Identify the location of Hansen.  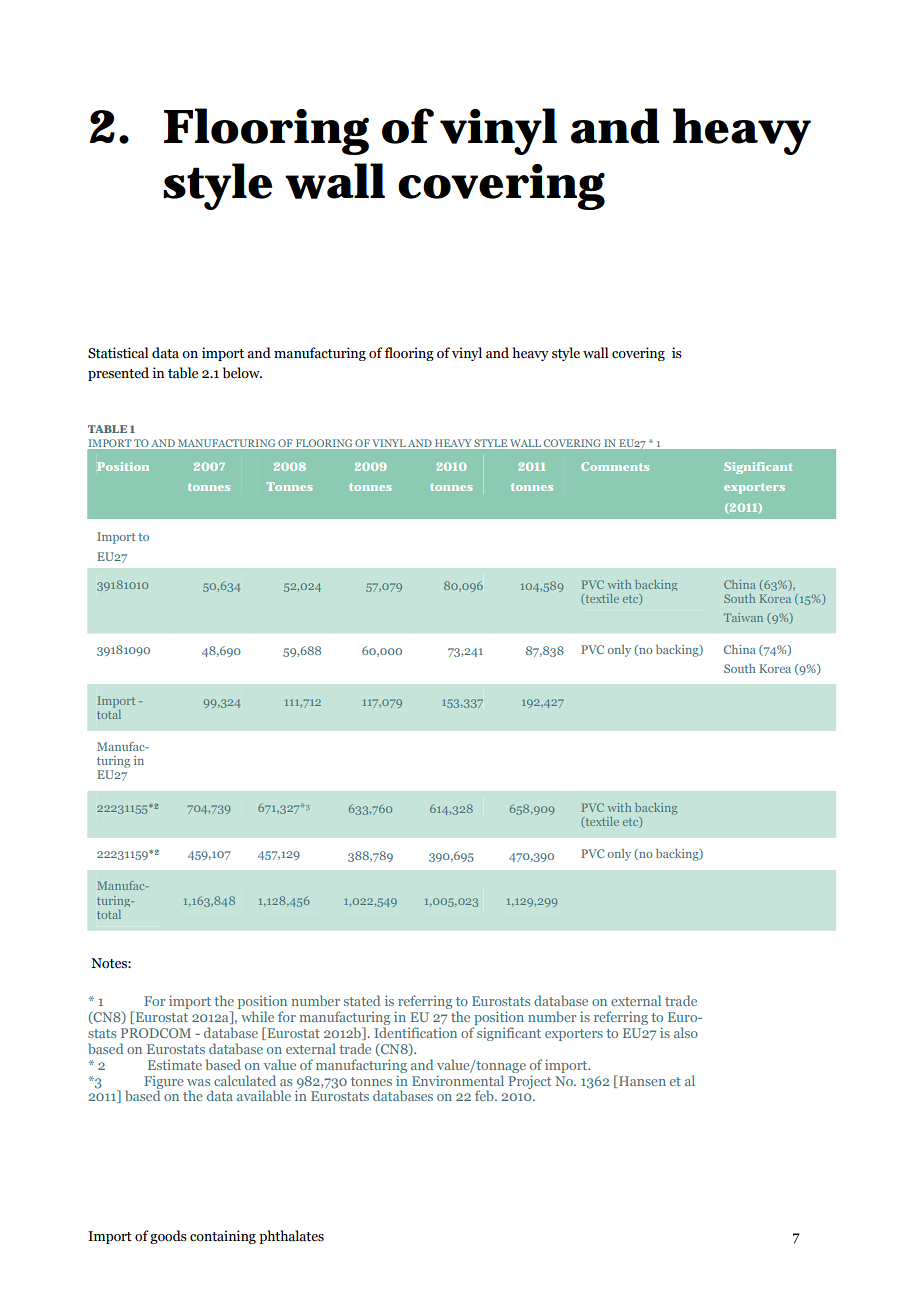
(641, 1081).
